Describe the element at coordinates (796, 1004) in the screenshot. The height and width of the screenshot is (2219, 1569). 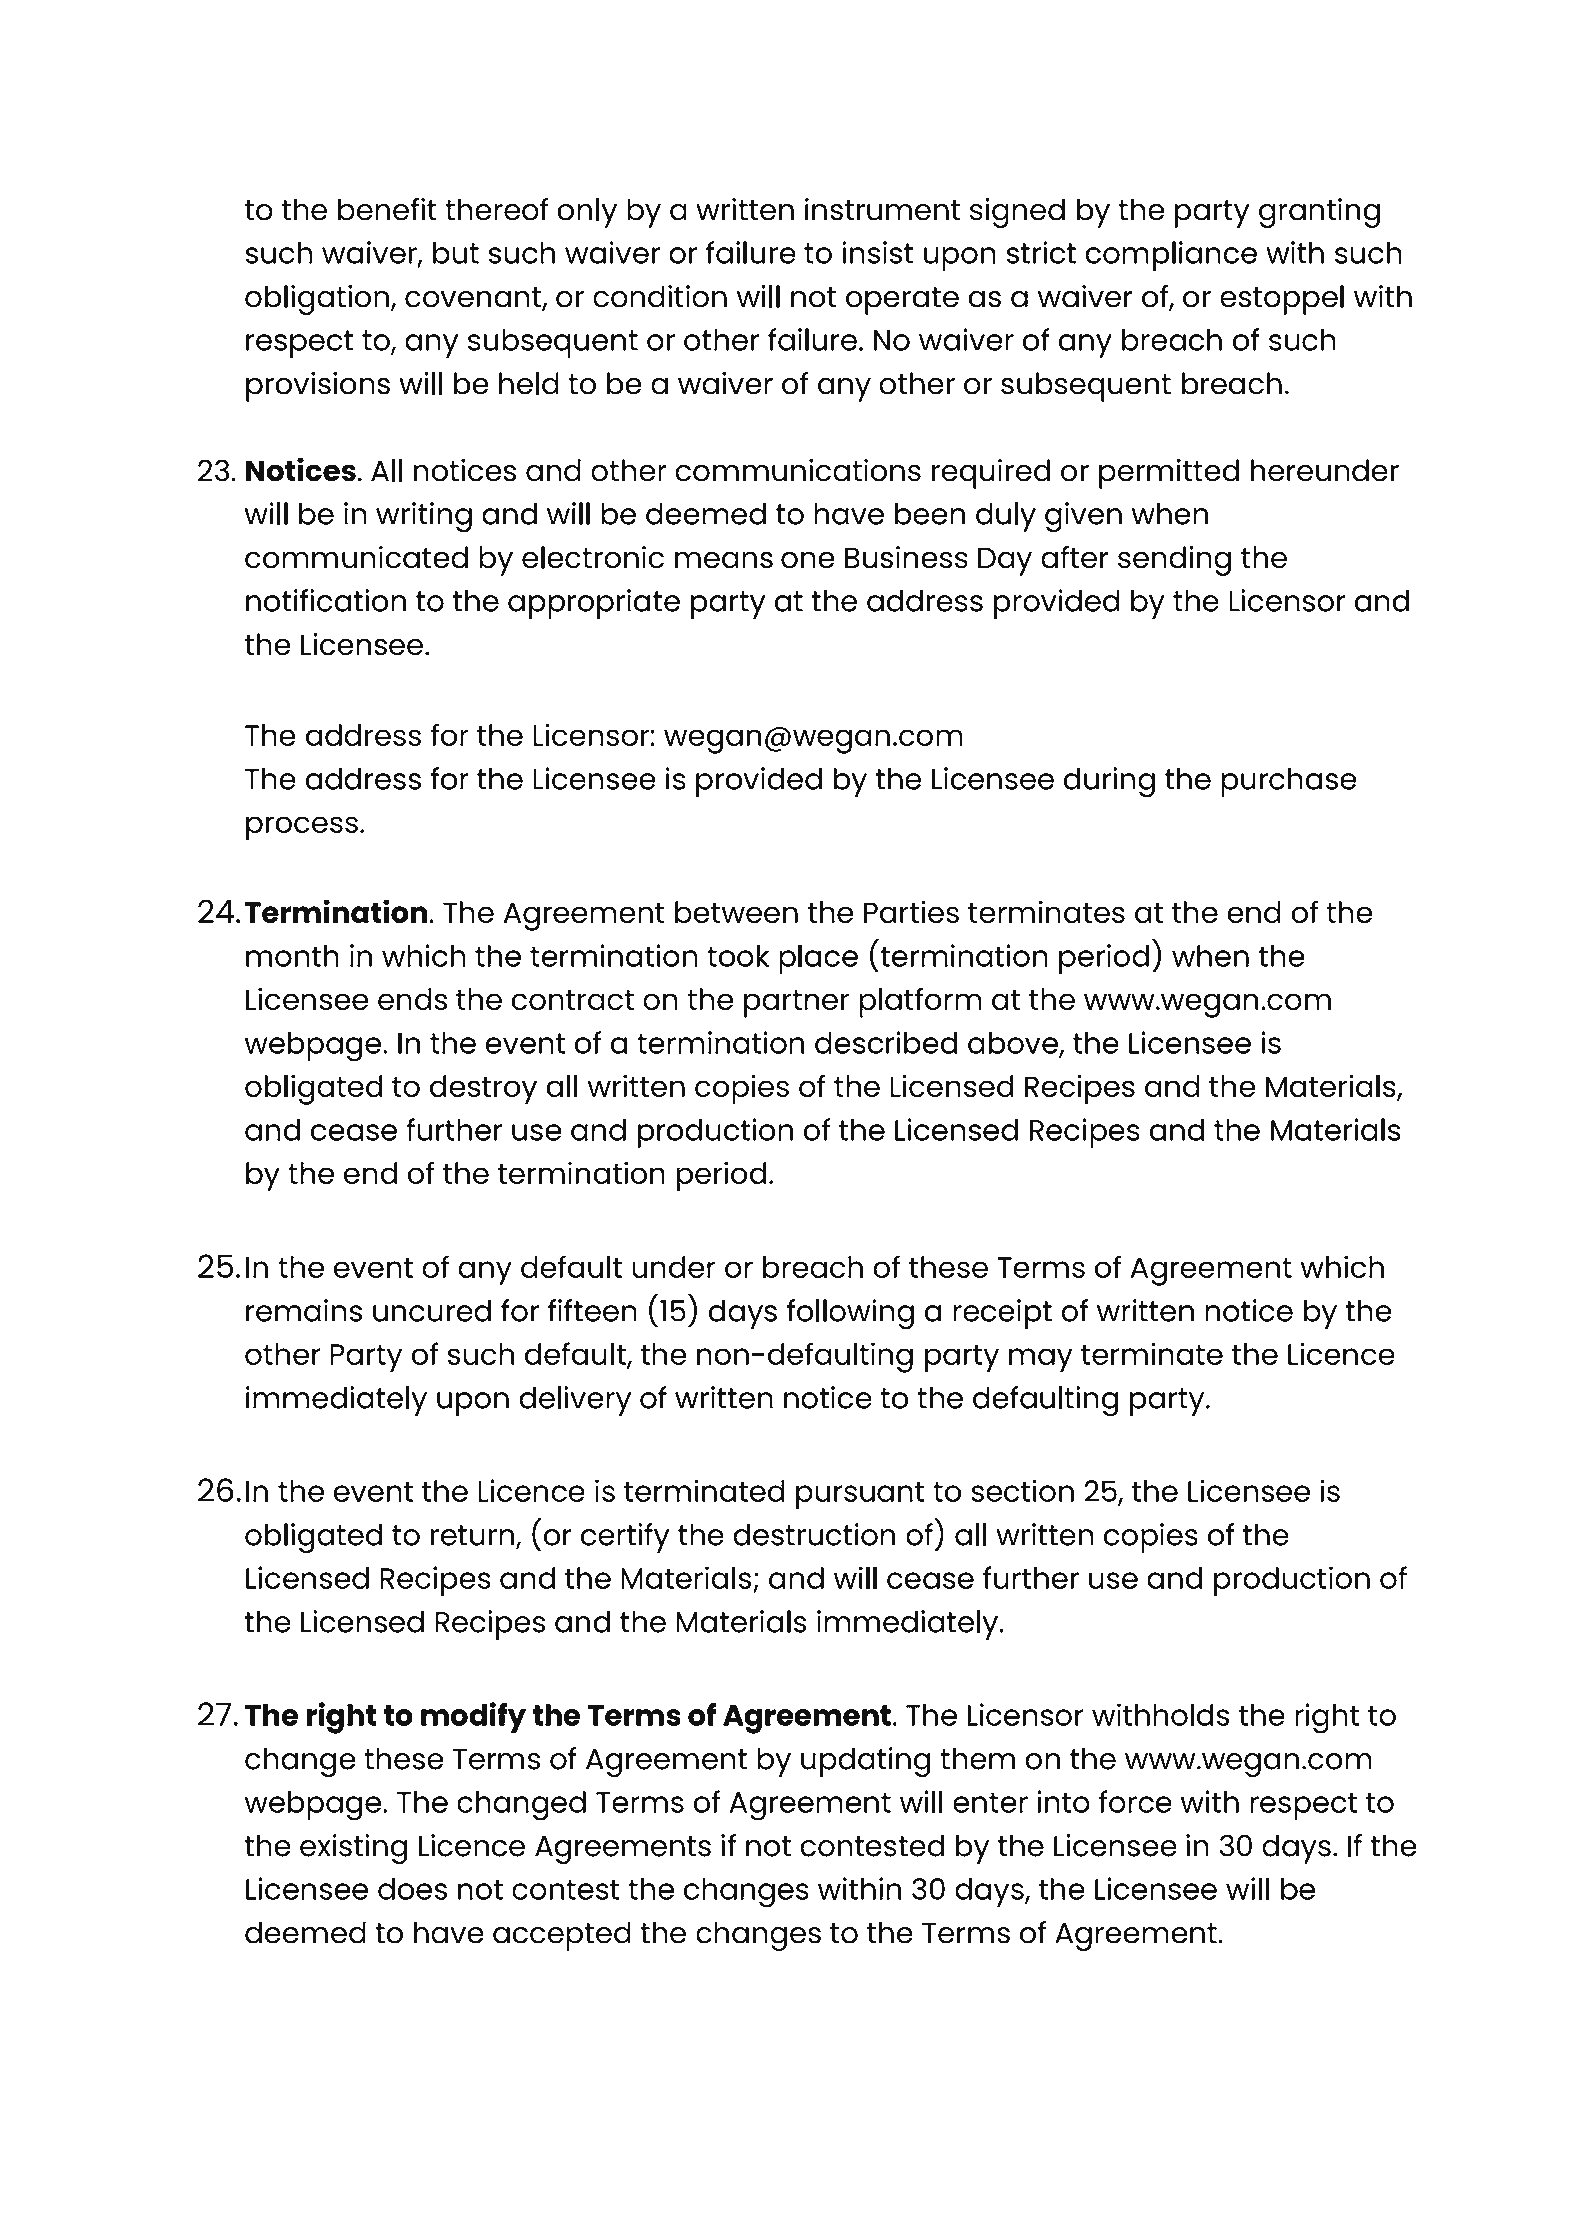
I see `partner` at that location.
